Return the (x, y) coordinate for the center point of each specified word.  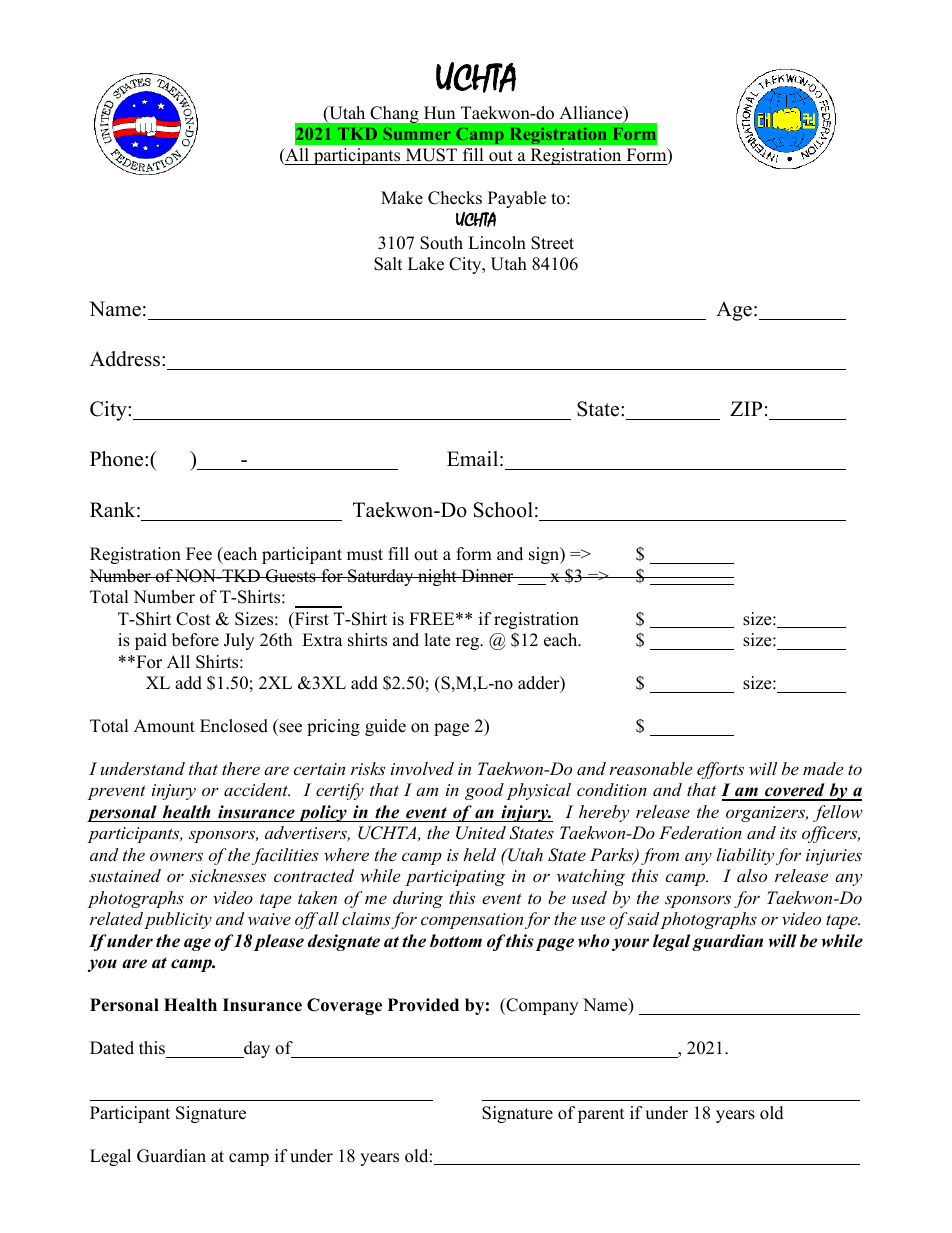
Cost (193, 619)
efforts (720, 770)
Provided (423, 1005)
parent (601, 1115)
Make (402, 198)
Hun (439, 113)
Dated (112, 1048)
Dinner (487, 576)
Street (552, 243)
